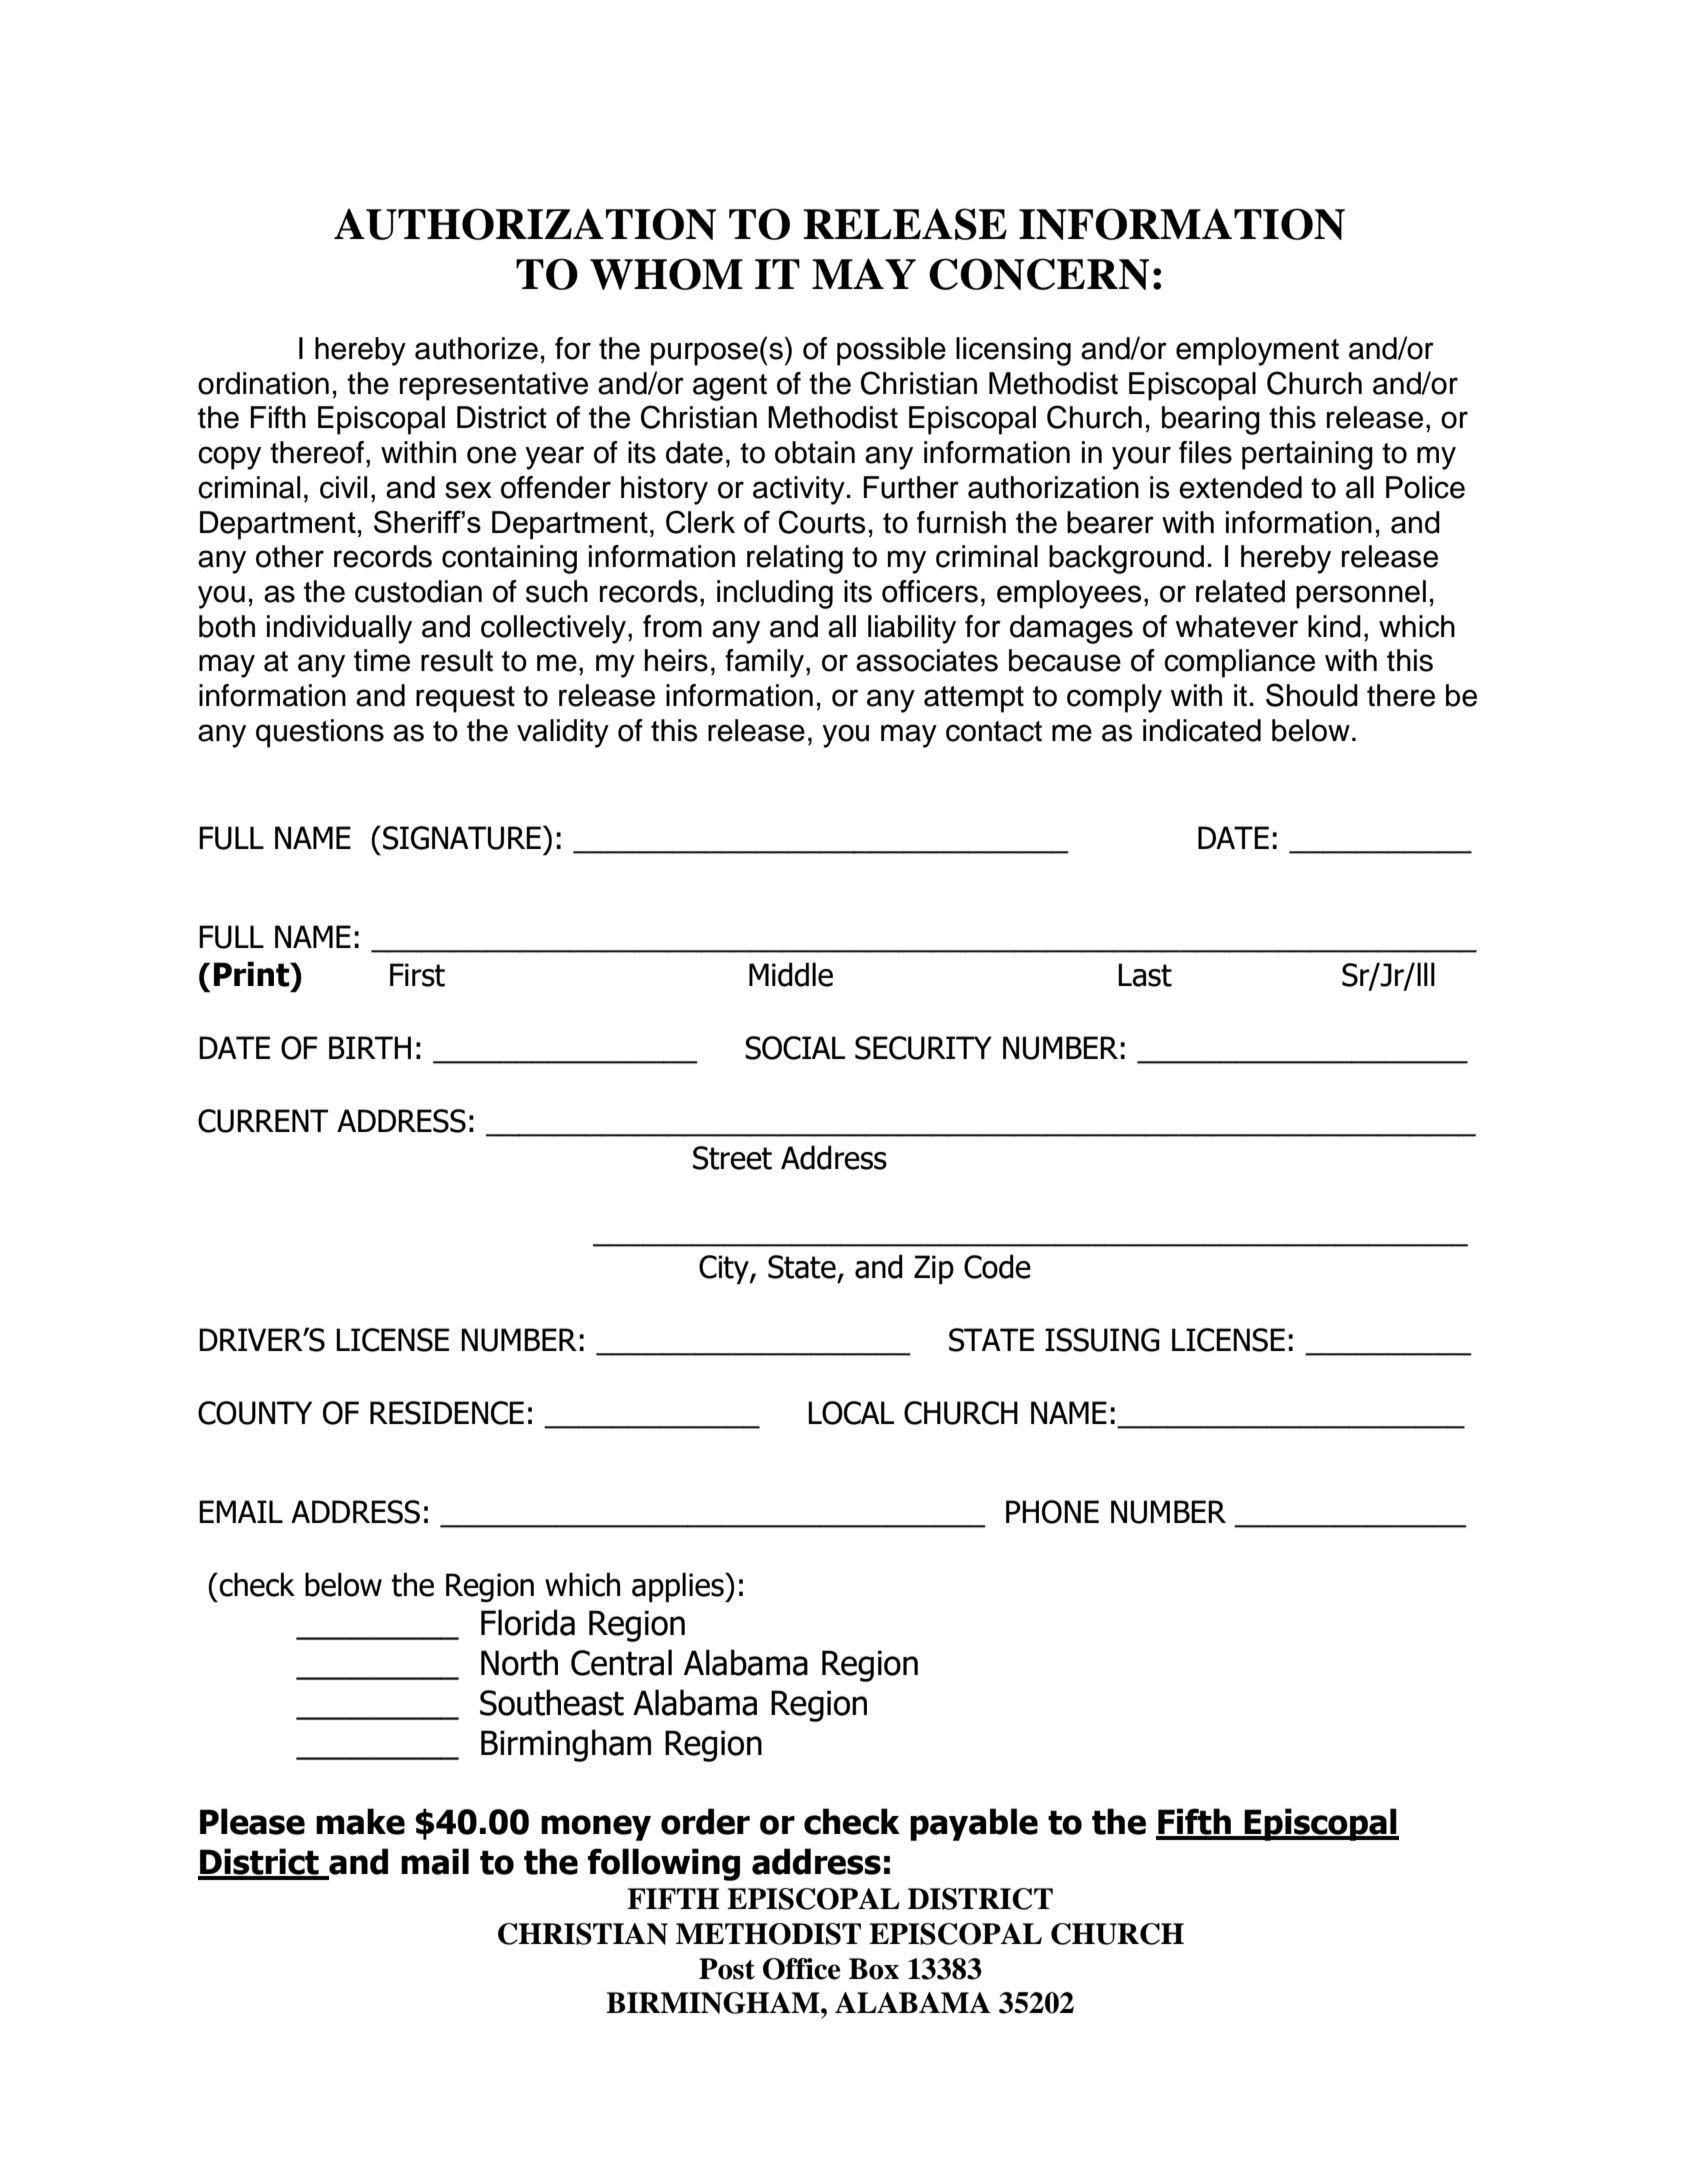 This document has height=2175, width=1681. What do you see at coordinates (370, 1047) in the document?
I see `BIRTH` at bounding box center [370, 1047].
